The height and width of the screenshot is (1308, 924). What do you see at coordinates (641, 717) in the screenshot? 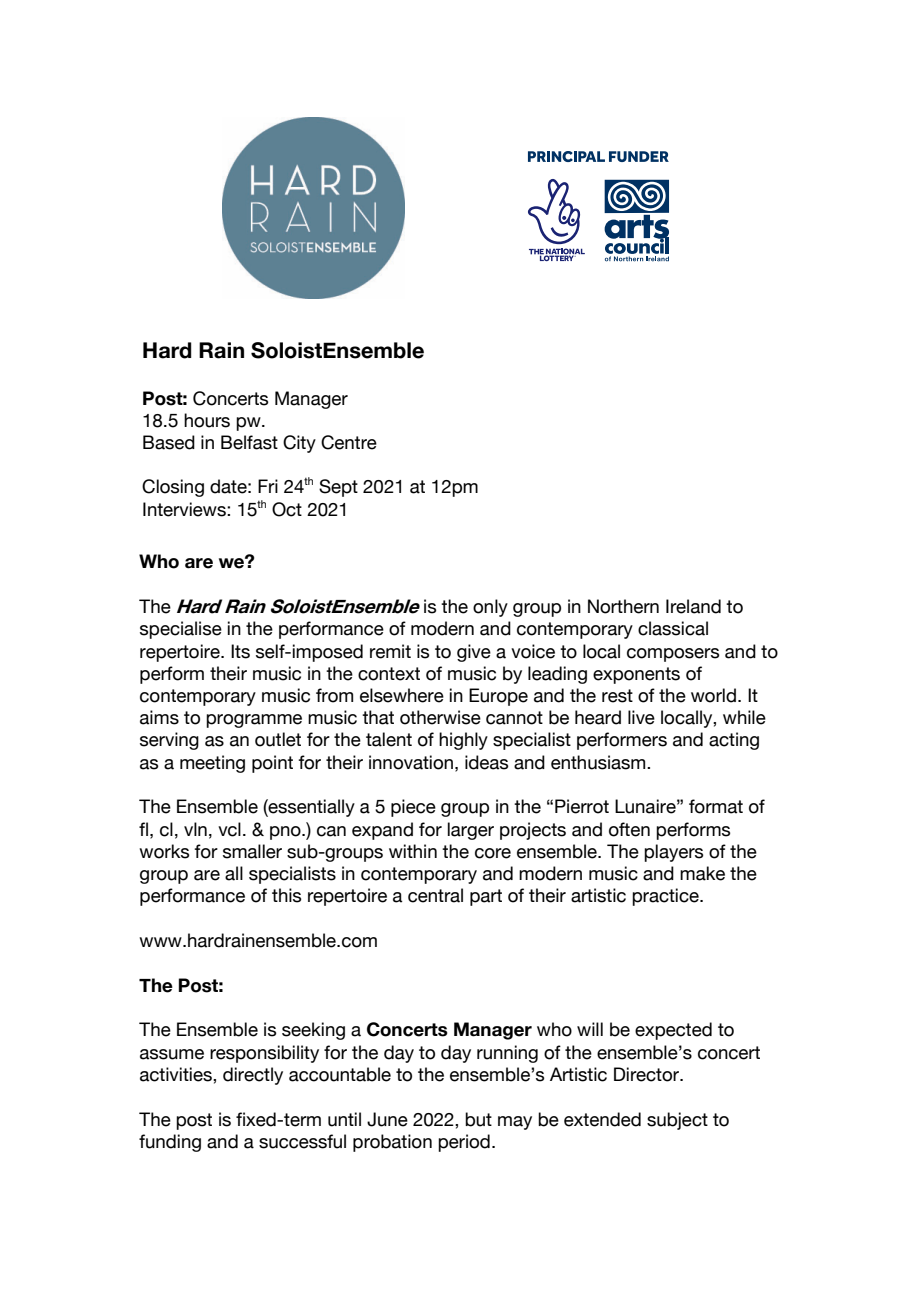
I see `live` at bounding box center [641, 717].
